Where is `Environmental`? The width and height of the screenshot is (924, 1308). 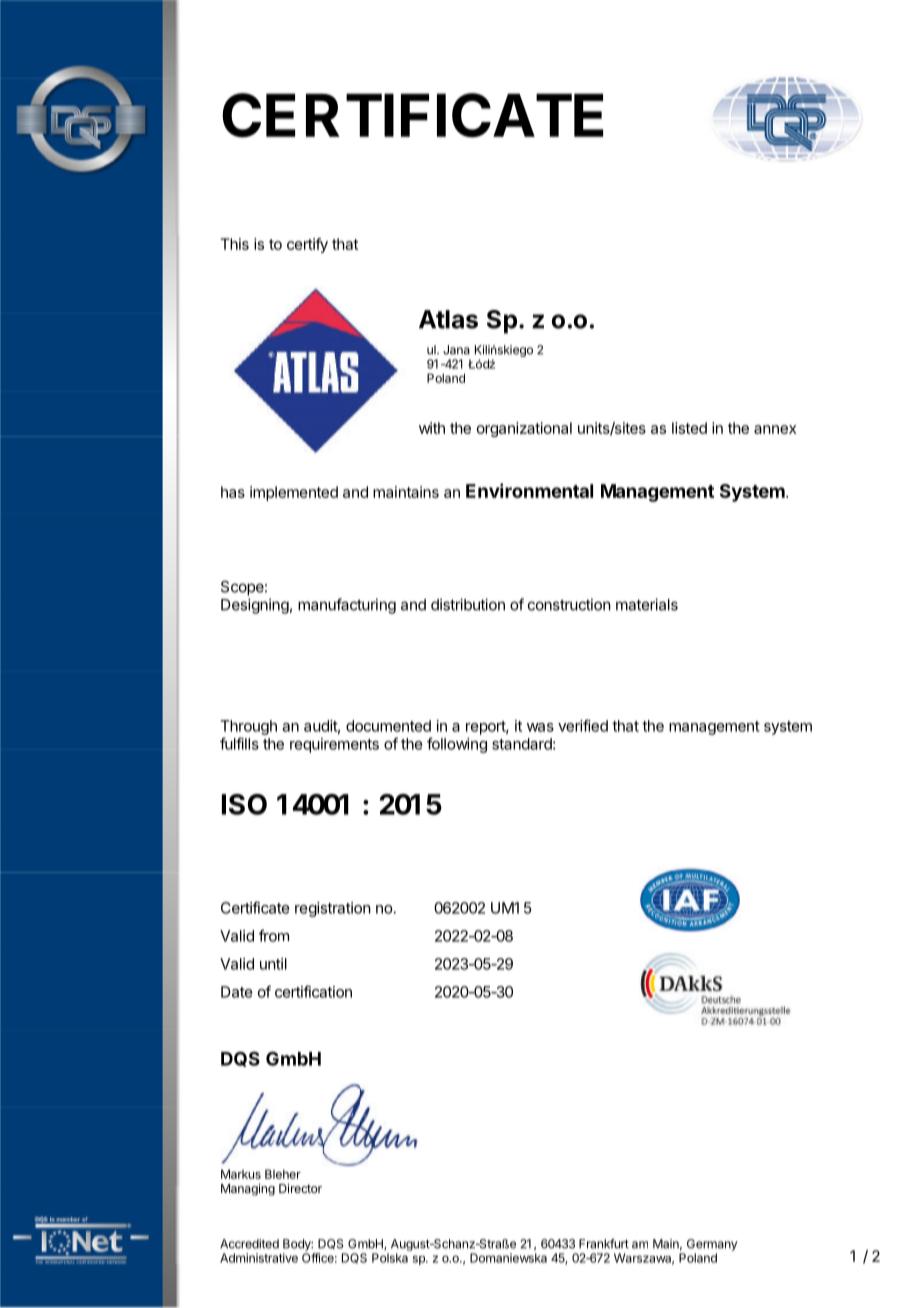
Environmental is located at coordinates (529, 490).
